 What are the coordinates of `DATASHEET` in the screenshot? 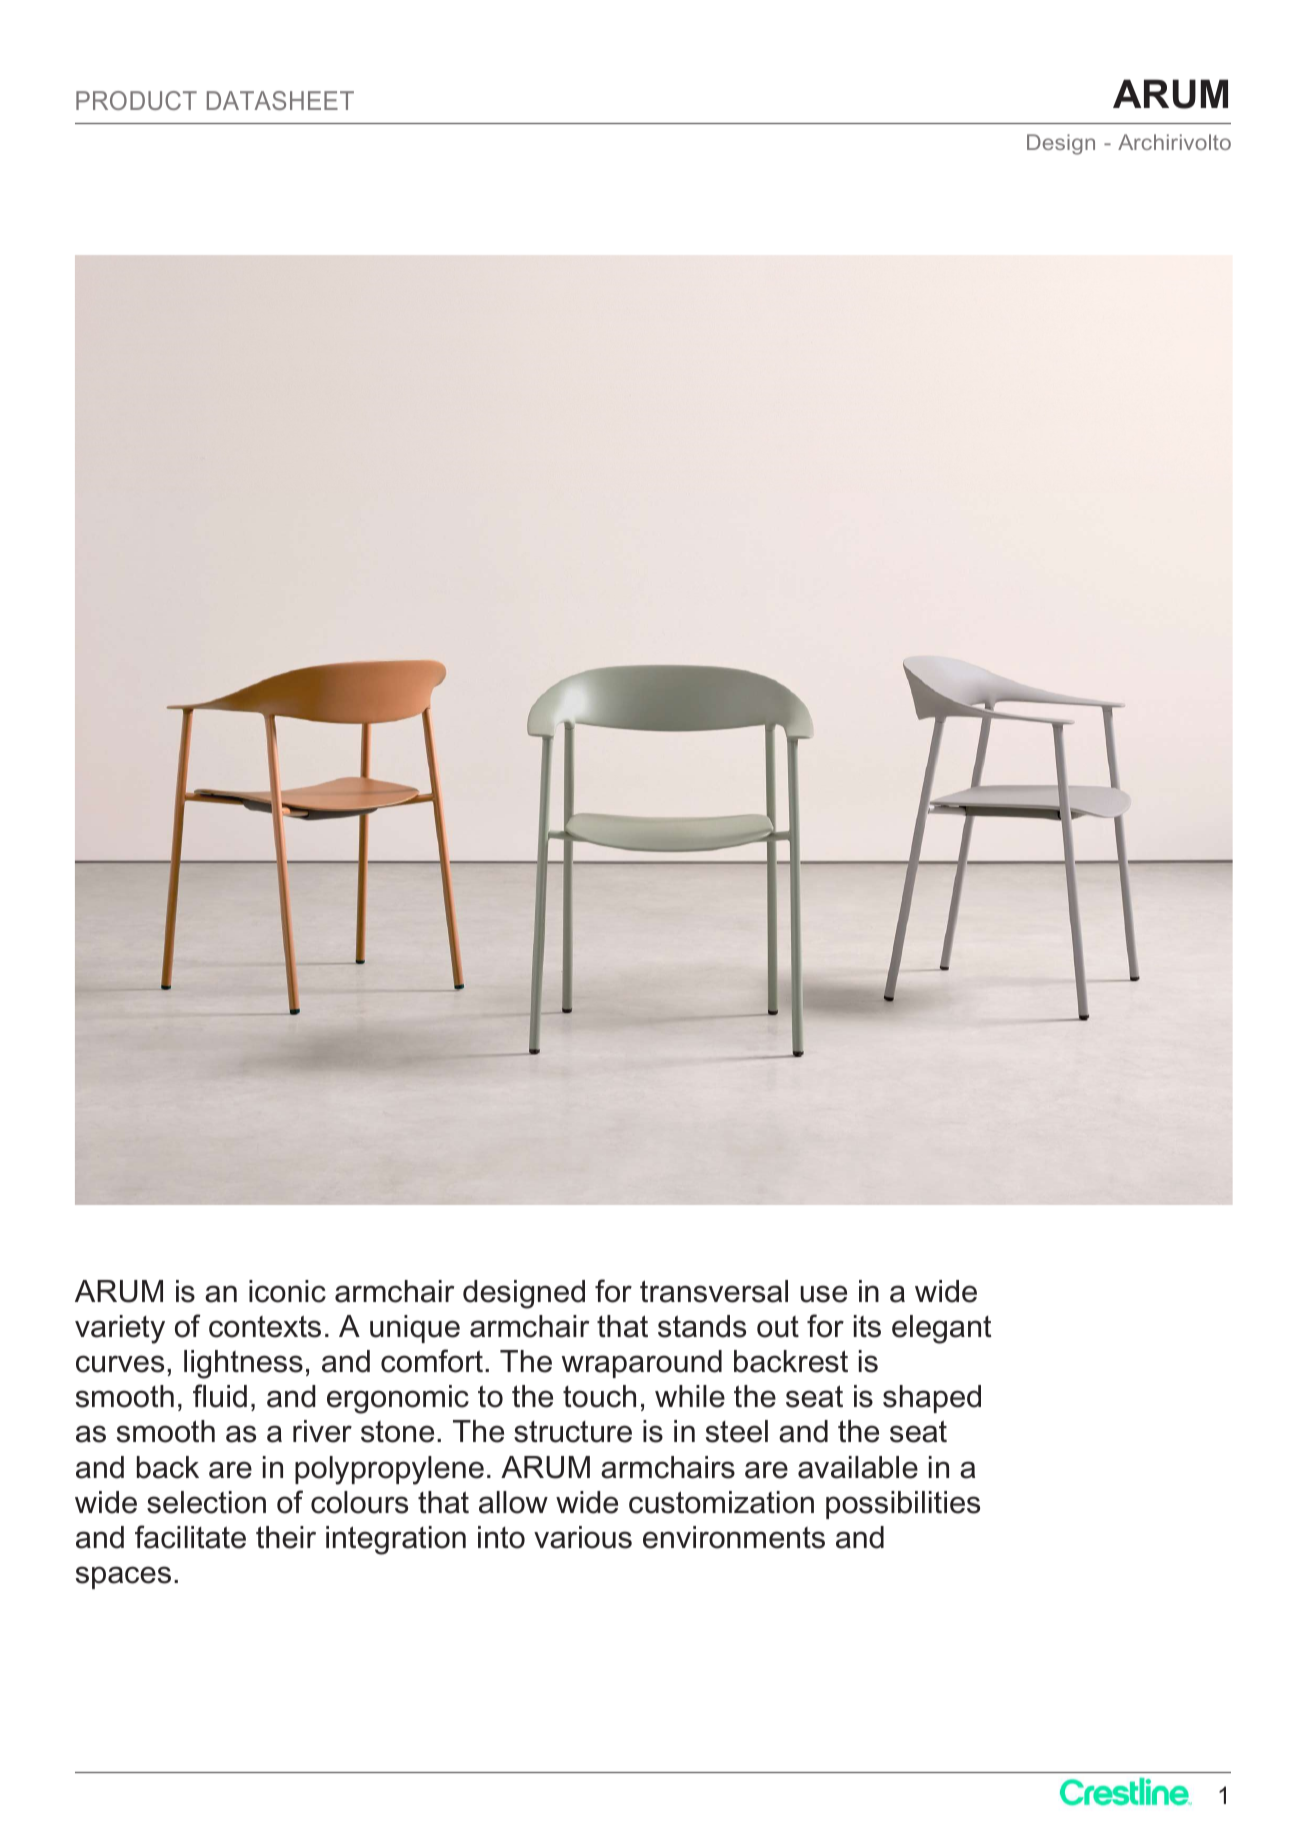 It's located at (280, 100).
